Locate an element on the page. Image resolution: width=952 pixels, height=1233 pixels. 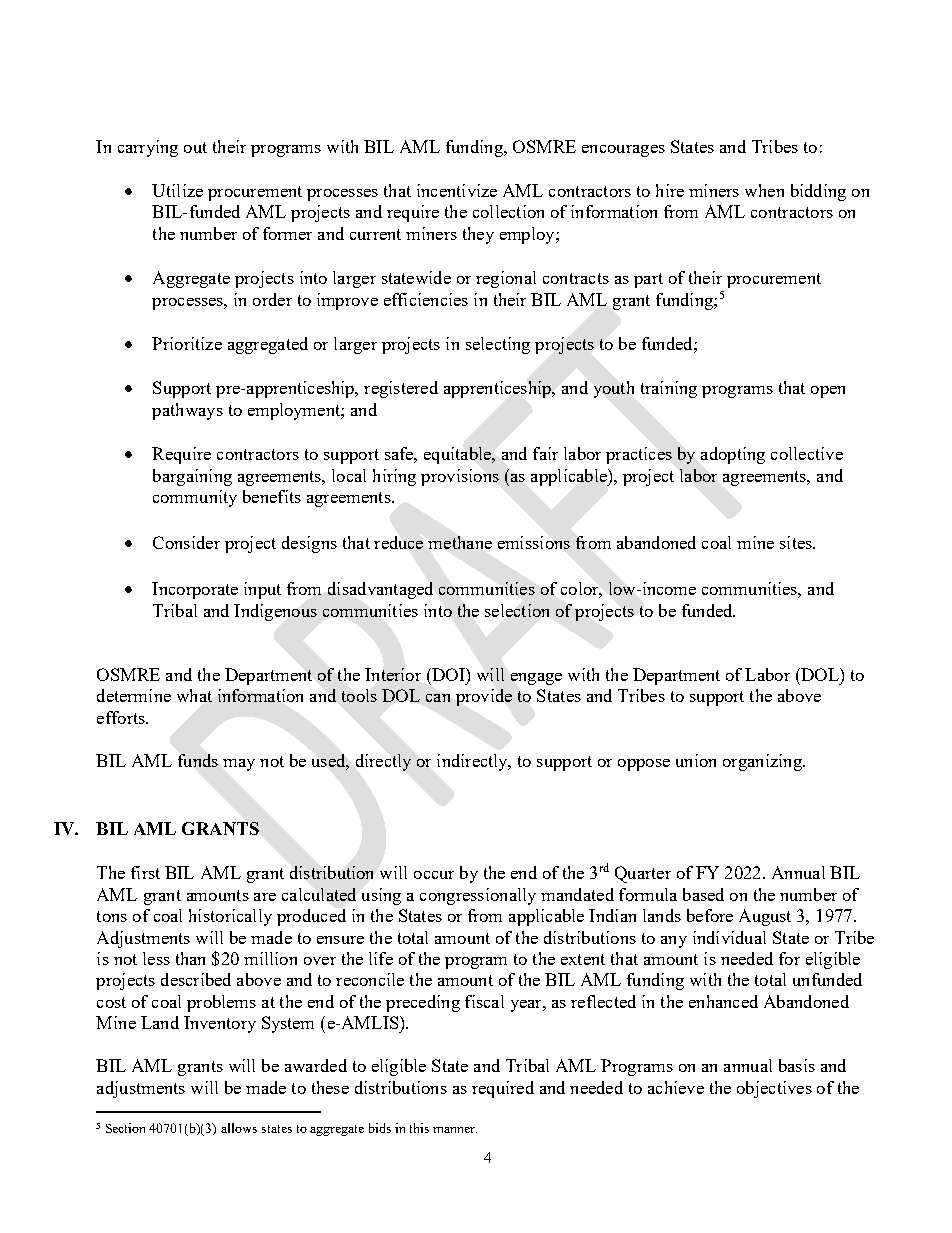
adopting is located at coordinates (733, 455).
